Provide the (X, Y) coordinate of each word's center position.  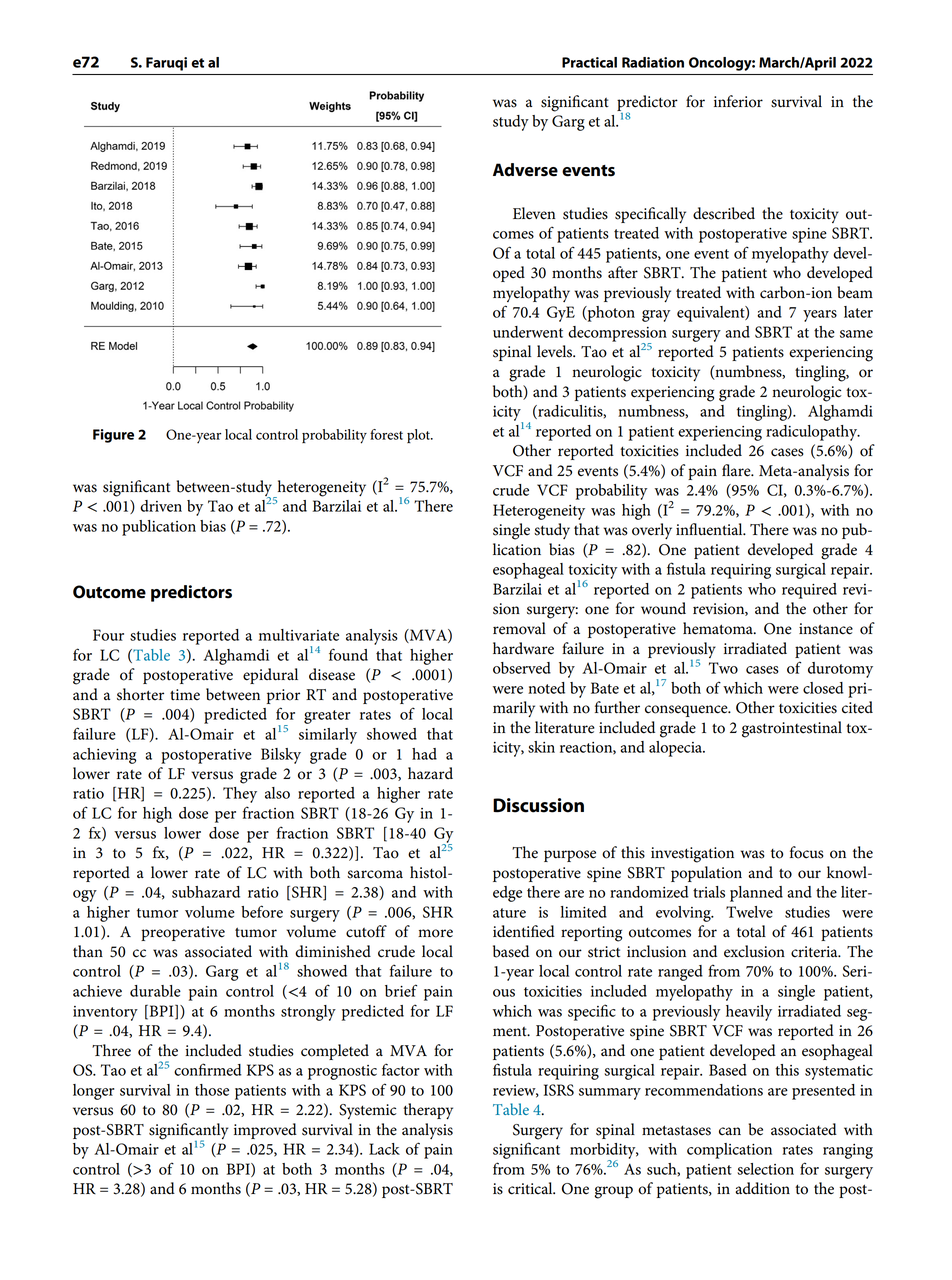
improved (265, 1131)
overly (652, 531)
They (240, 795)
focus (807, 852)
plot (420, 436)
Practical (589, 62)
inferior (738, 101)
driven (161, 506)
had (424, 754)
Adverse (525, 170)
